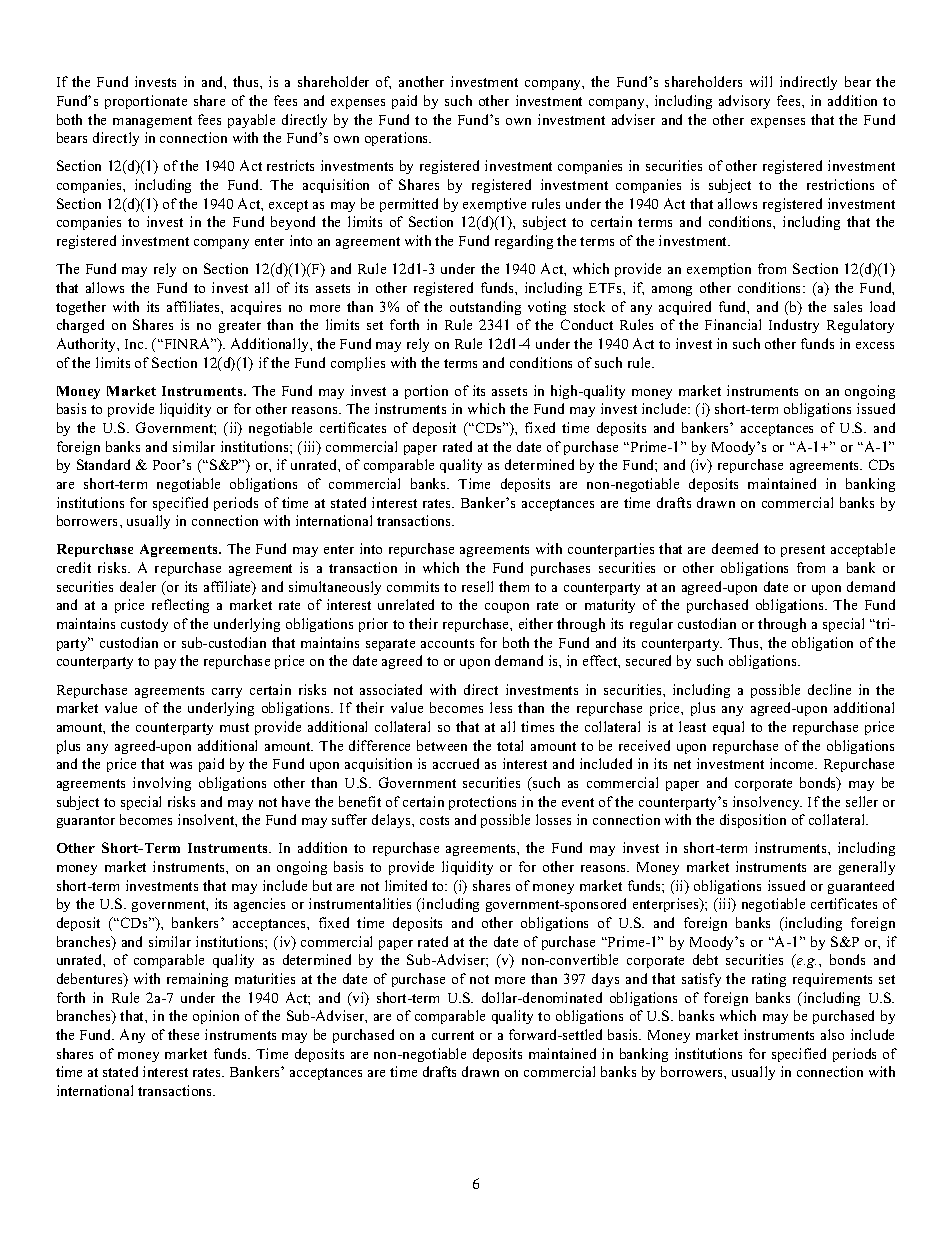  I want to click on operations, so click(398, 139).
